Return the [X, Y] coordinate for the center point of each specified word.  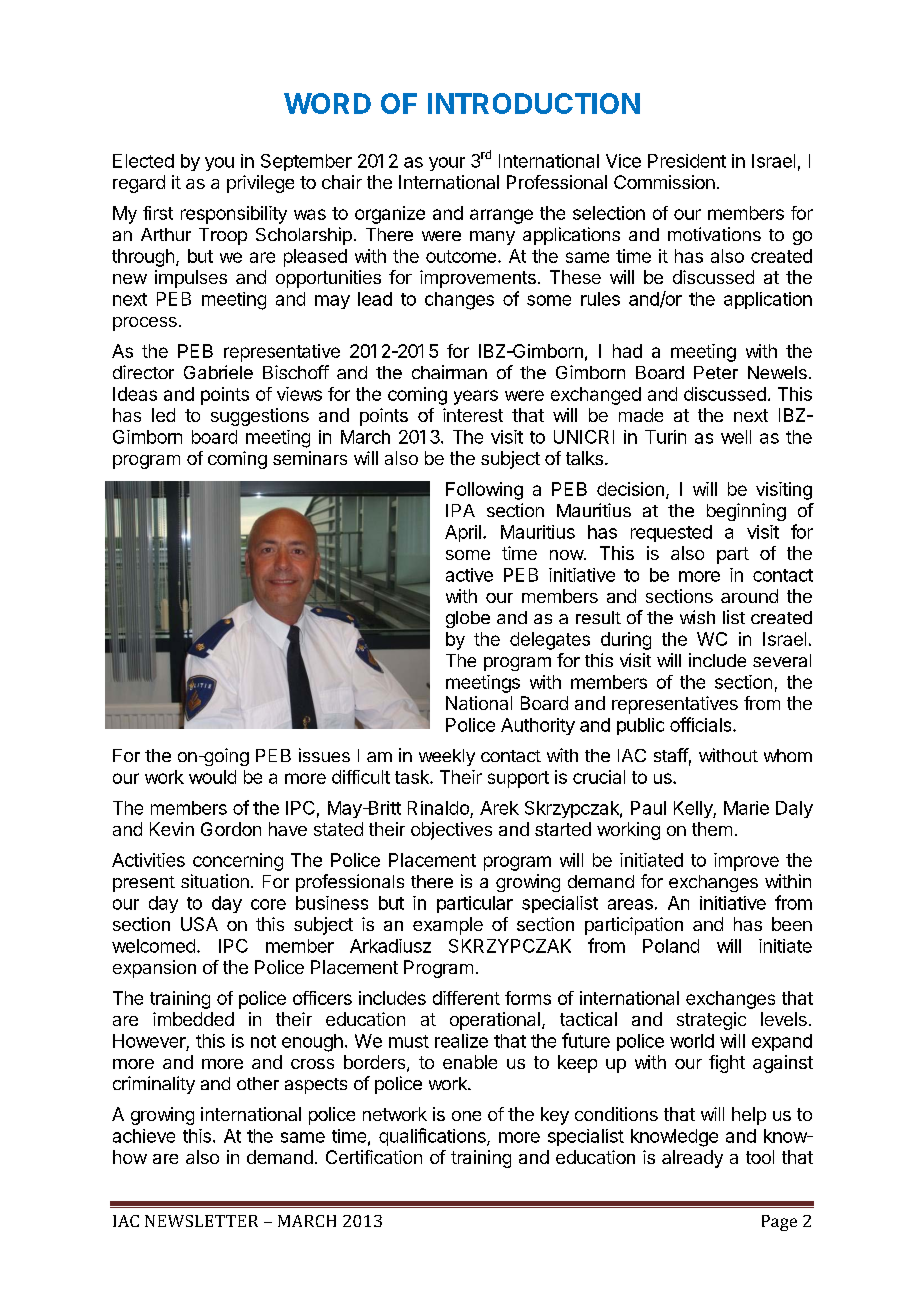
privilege [260, 184]
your [447, 164]
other [258, 1083]
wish [697, 617]
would [212, 777]
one [466, 1116]
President [687, 161]
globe [468, 619]
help [749, 1116]
